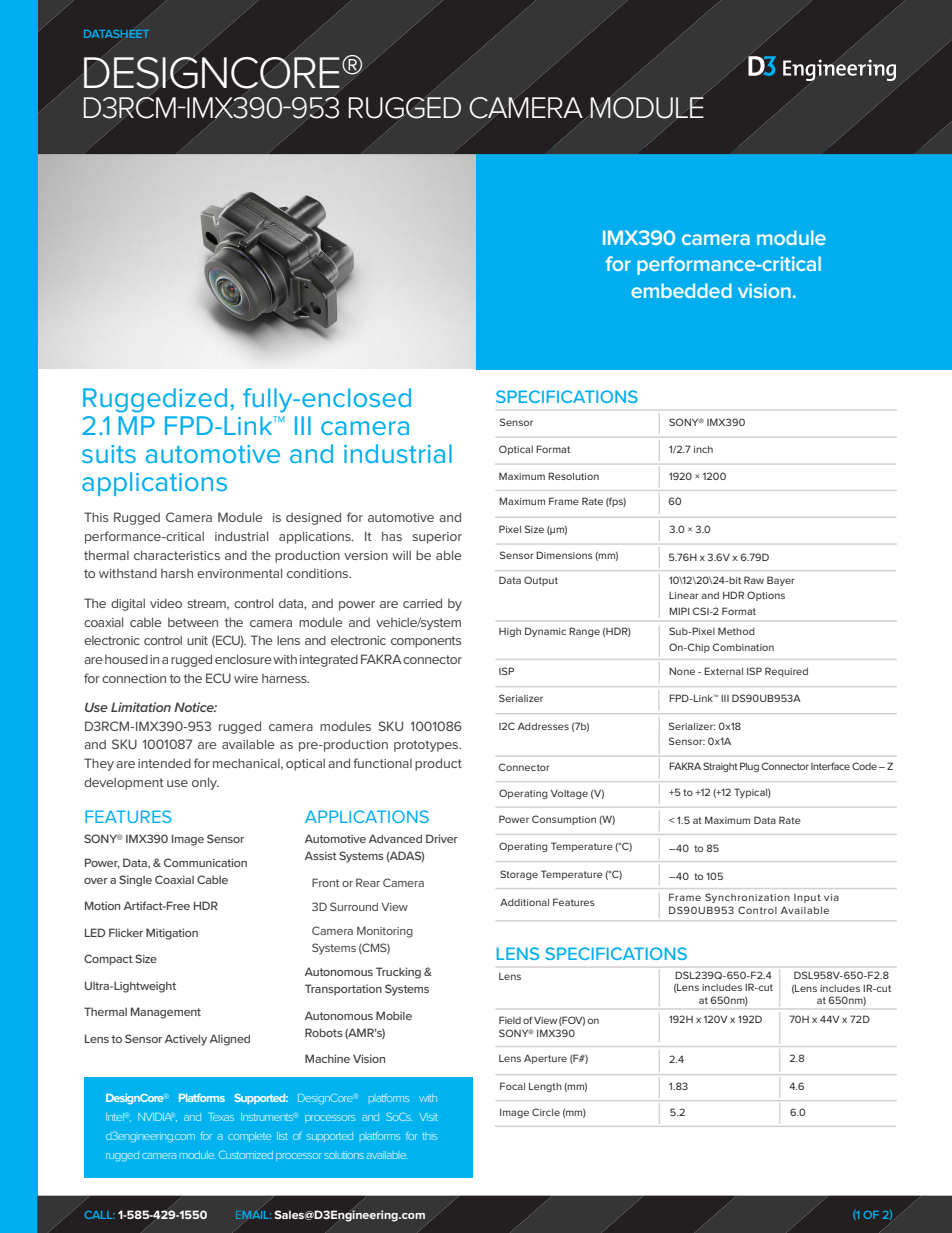  I want to click on prototypes, so click(427, 746).
